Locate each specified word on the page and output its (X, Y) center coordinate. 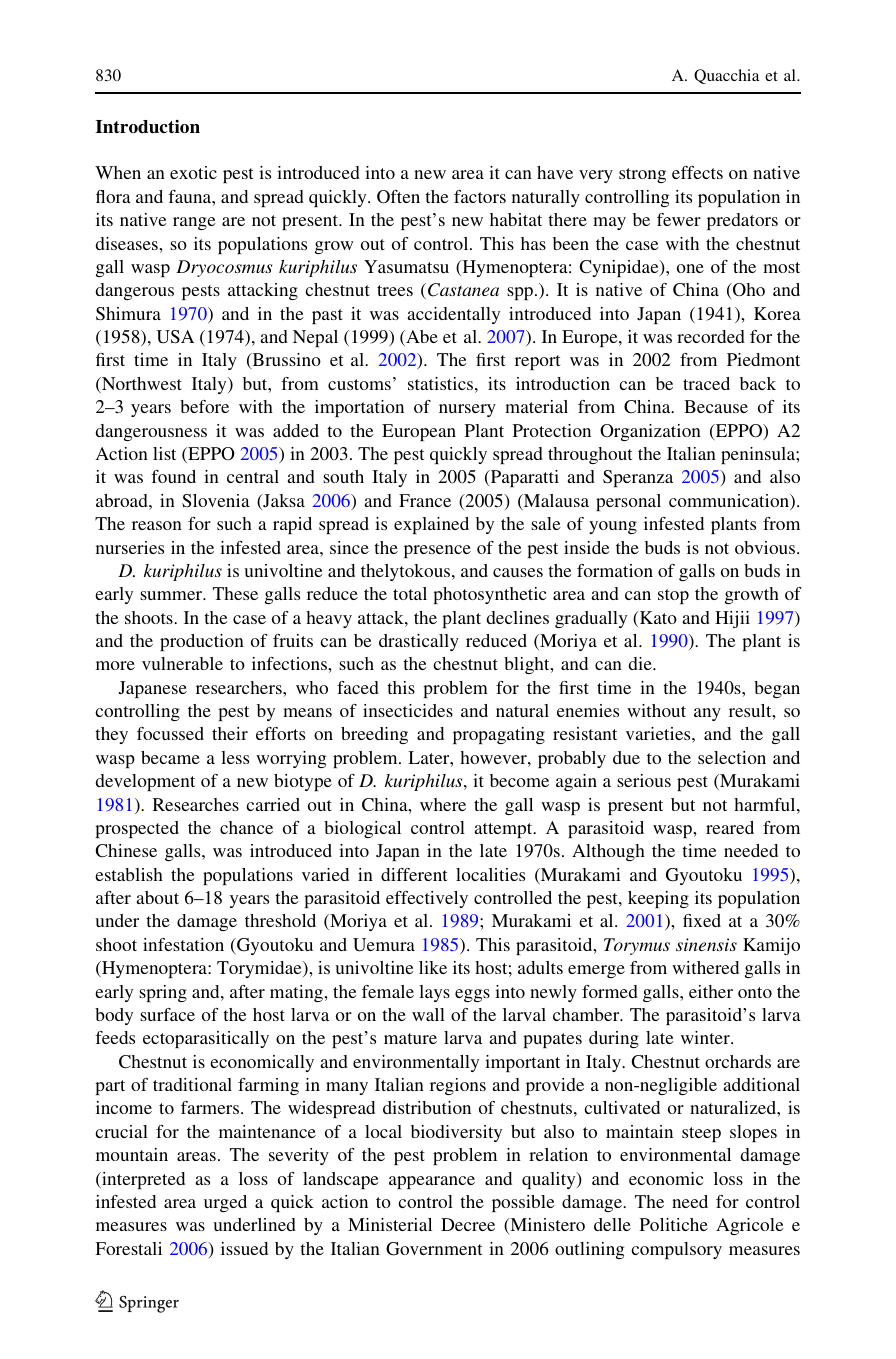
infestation (183, 944)
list (164, 453)
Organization (650, 432)
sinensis (706, 944)
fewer (679, 219)
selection (732, 757)
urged (225, 1203)
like (433, 967)
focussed (170, 733)
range (194, 223)
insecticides (408, 710)
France (425, 500)
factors (480, 196)
